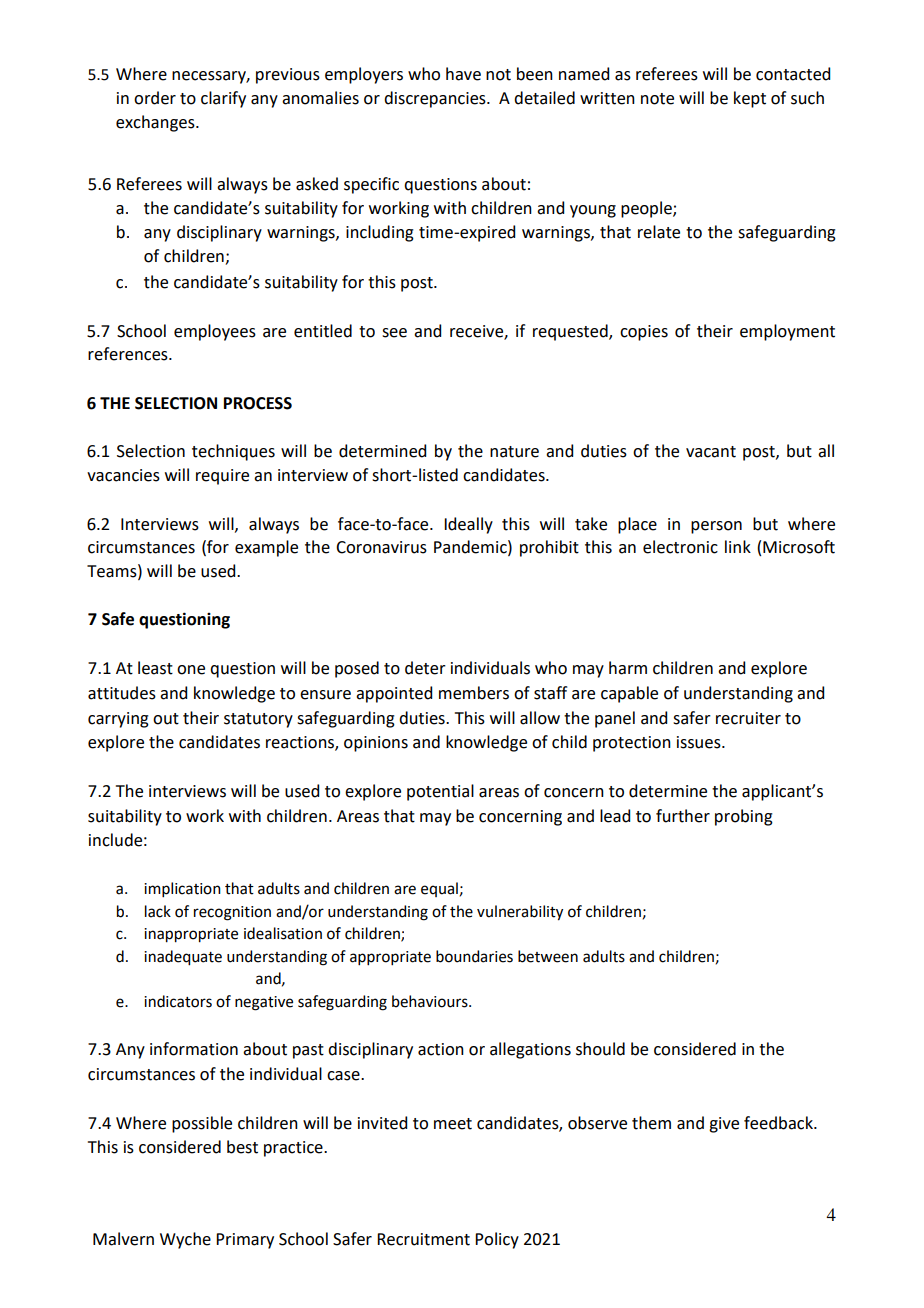 Image resolution: width=924 pixels, height=1308 pixels. I want to click on employees, so click(215, 332).
